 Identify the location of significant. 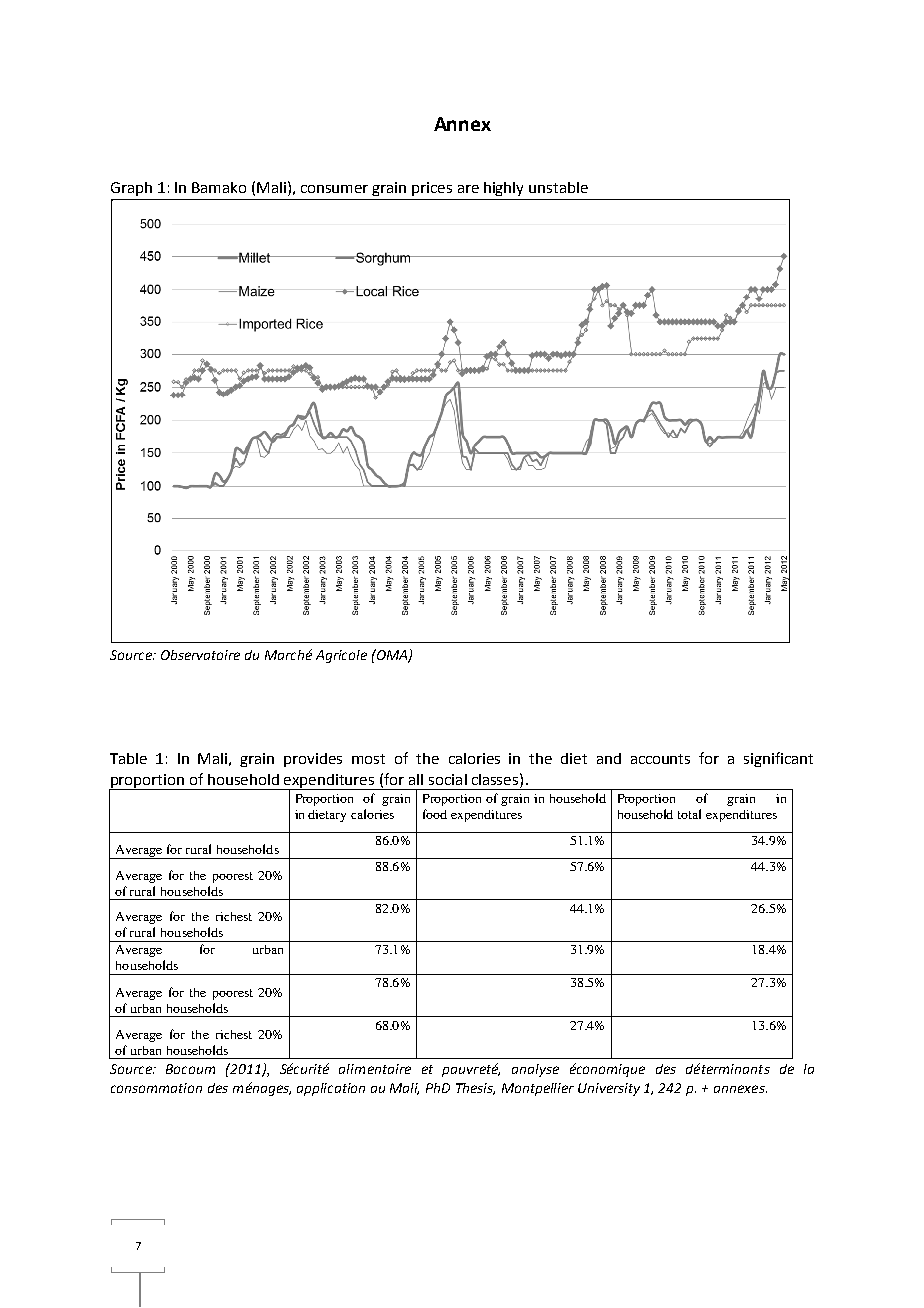
(778, 759).
